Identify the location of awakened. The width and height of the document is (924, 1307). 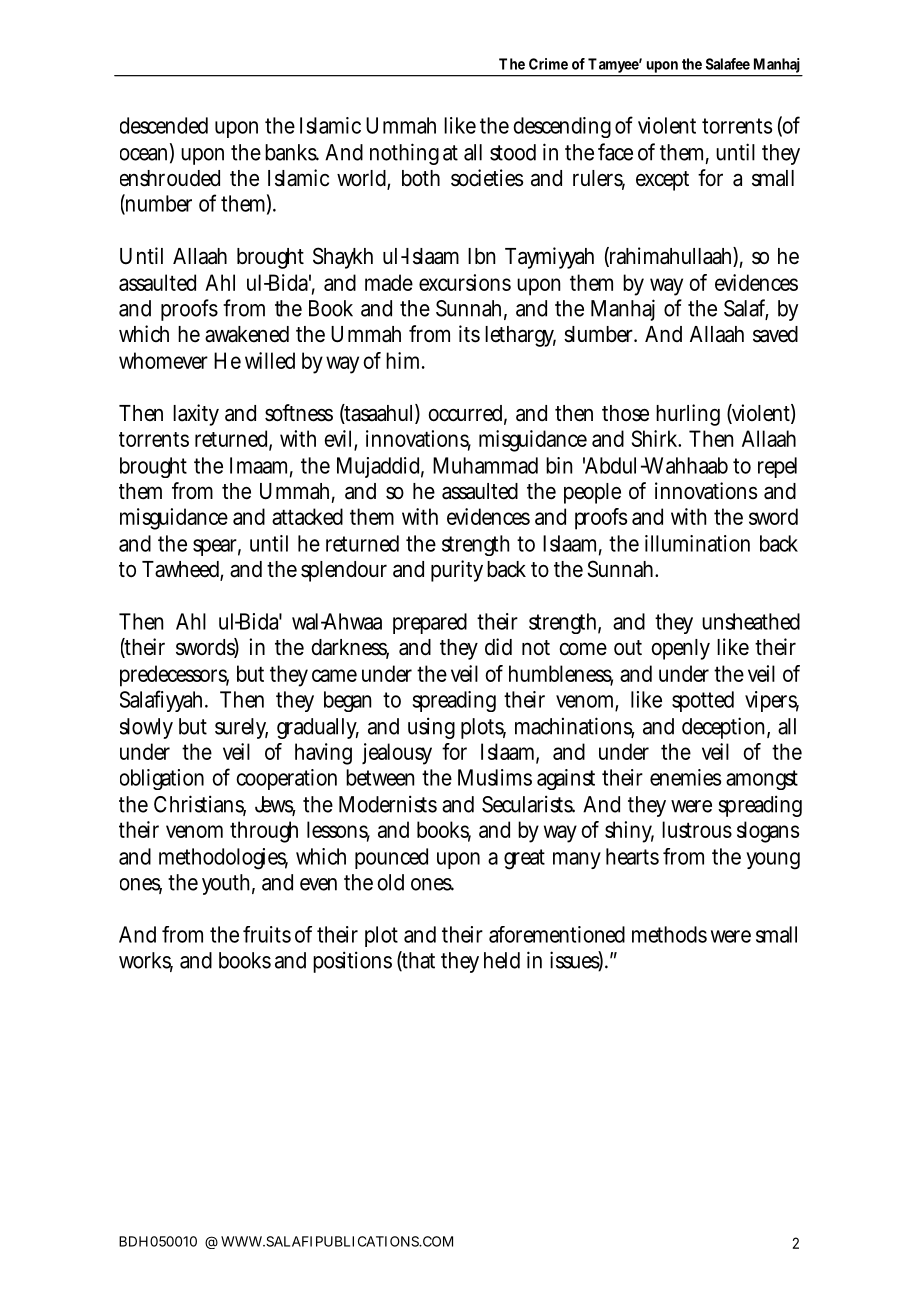
(247, 334).
